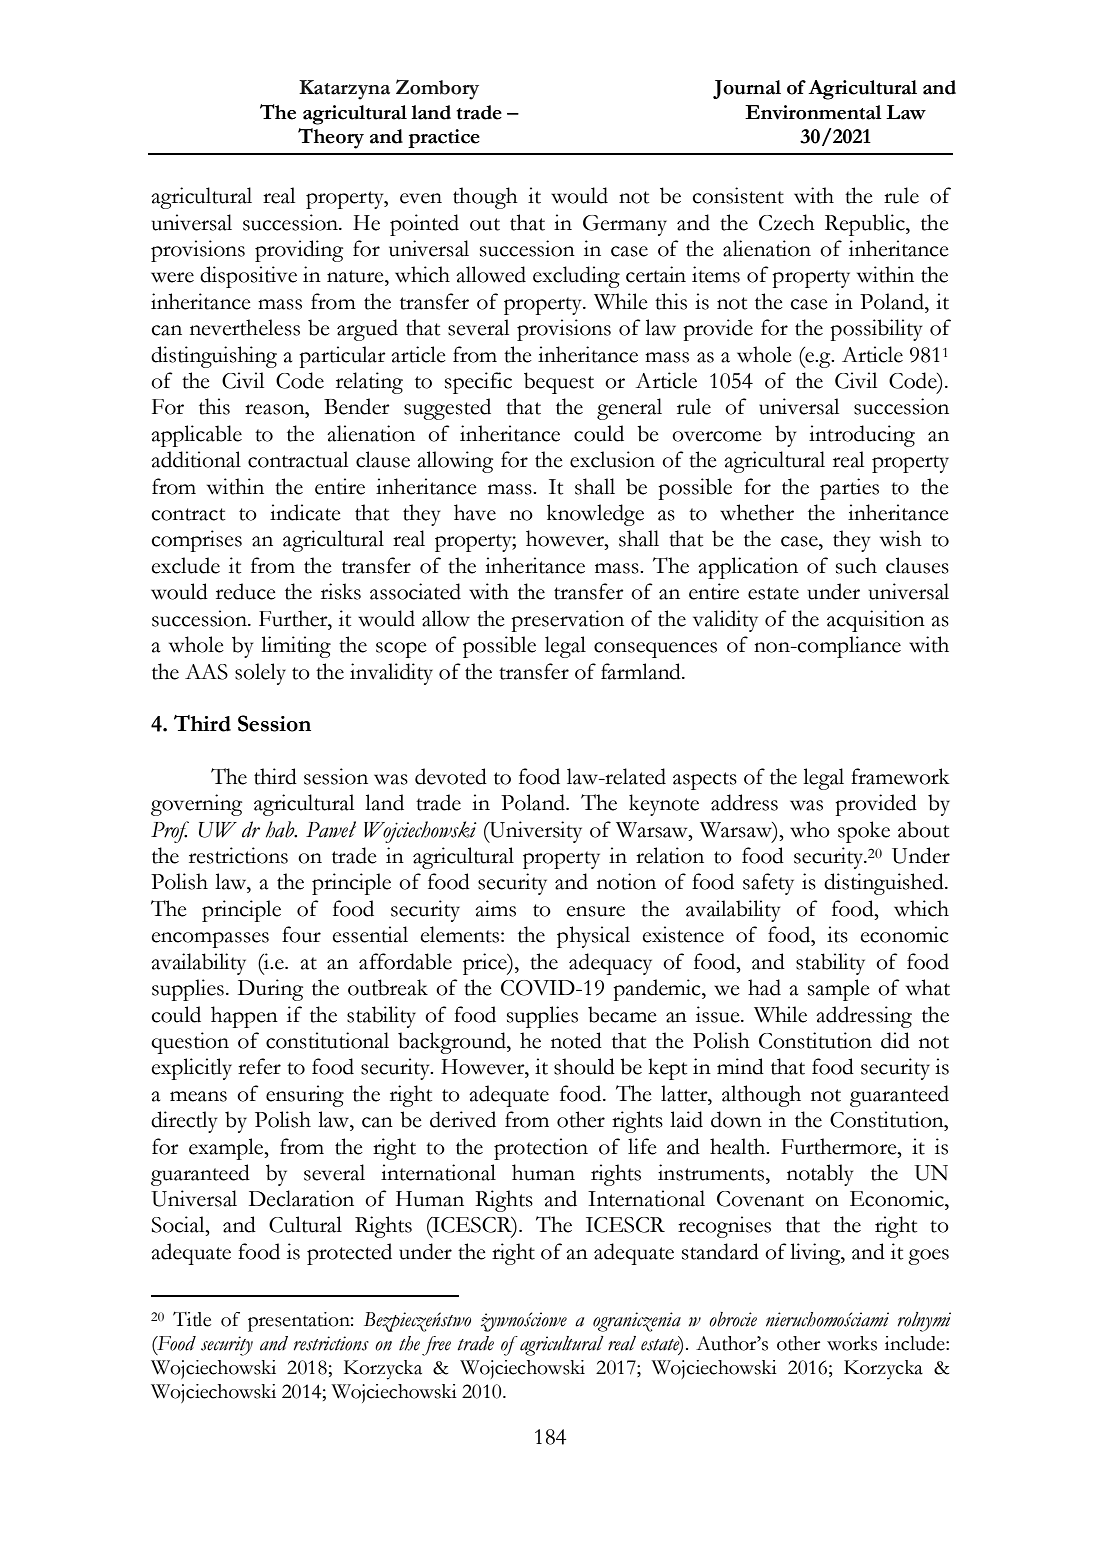 This image has width=1101, height=1555. I want to click on knowledge, so click(595, 515).
